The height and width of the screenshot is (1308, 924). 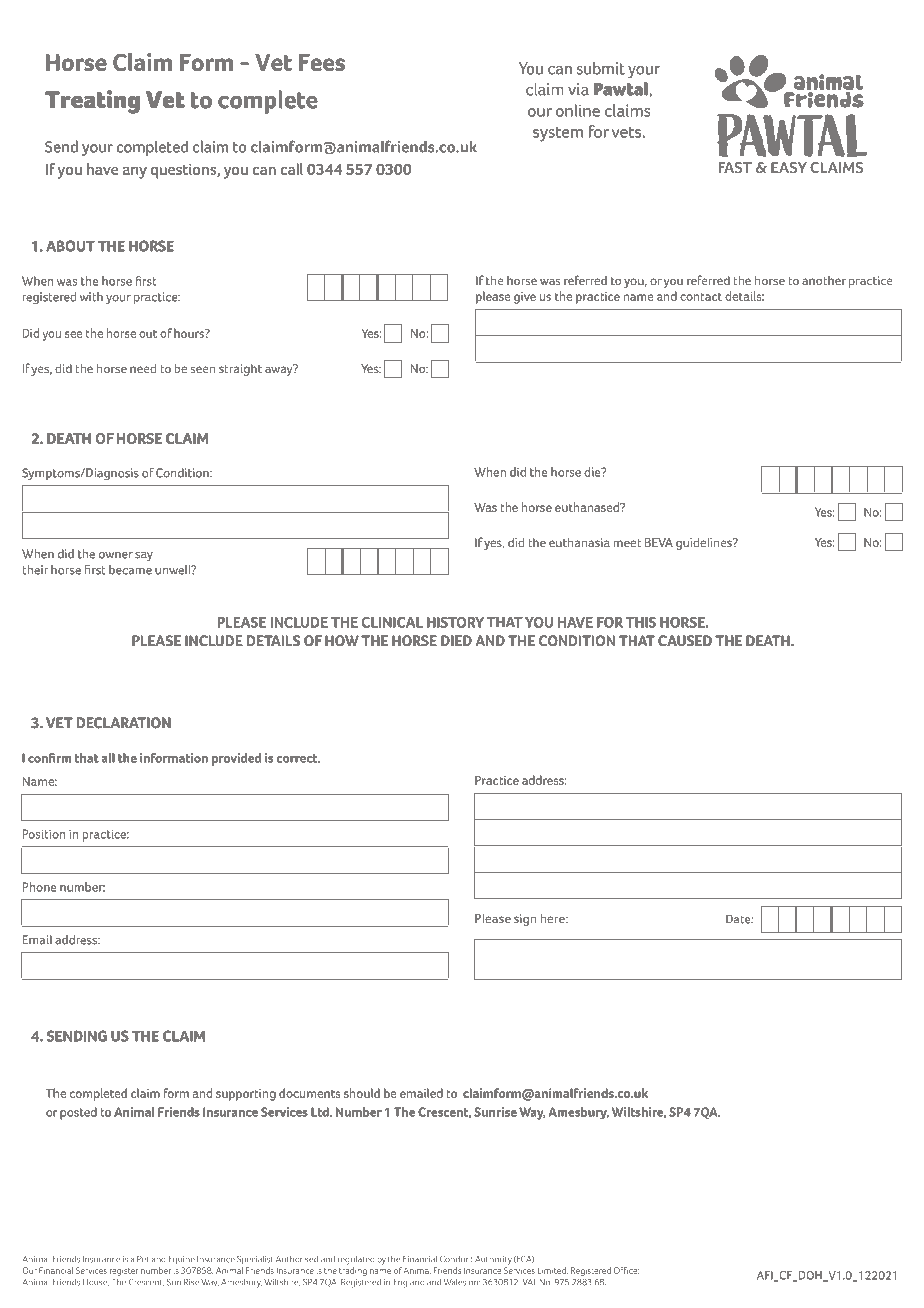 What do you see at coordinates (322, 62) in the screenshot?
I see `Fees` at bounding box center [322, 62].
